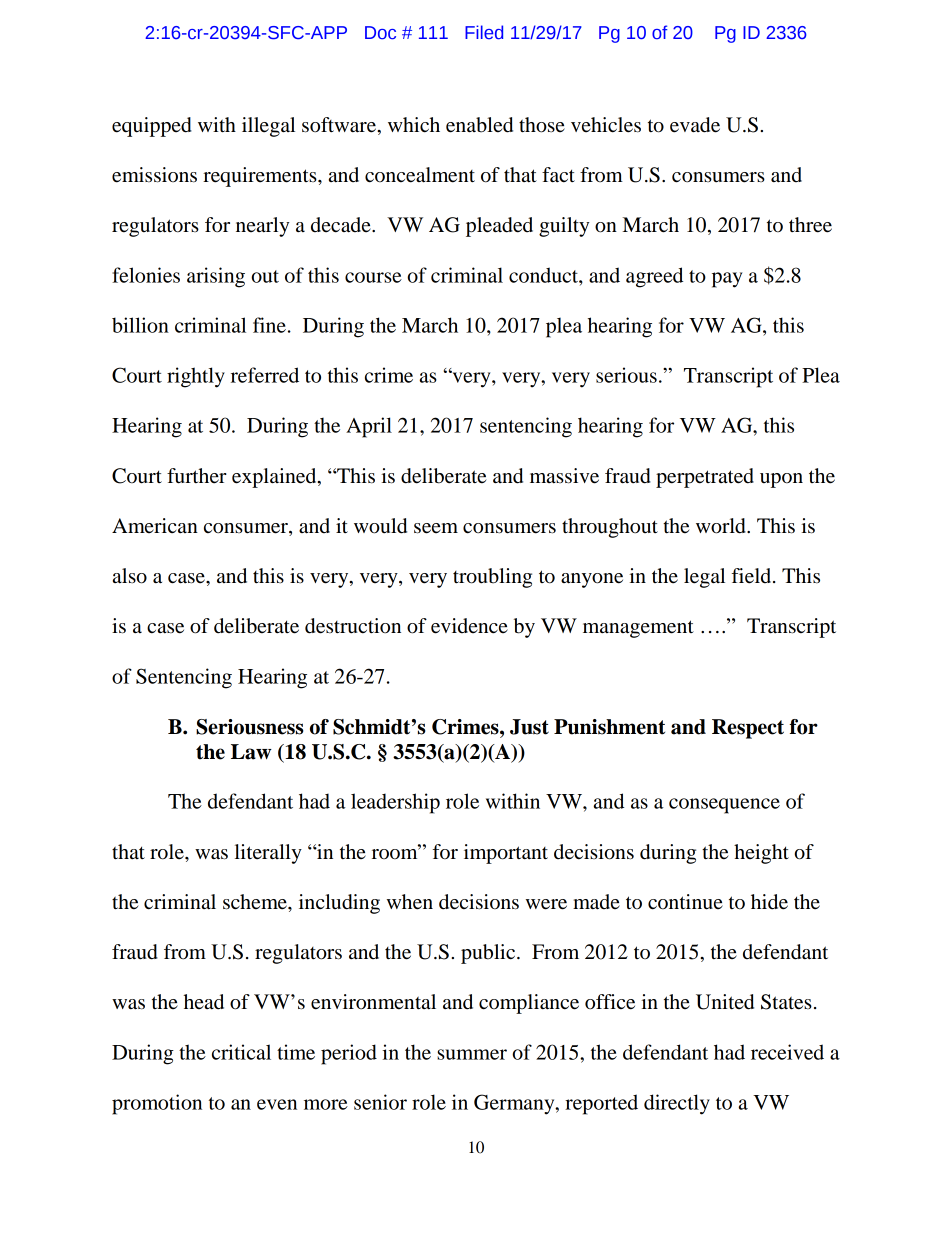 This image has width=952, height=1233. I want to click on conduct, so click(544, 275).
